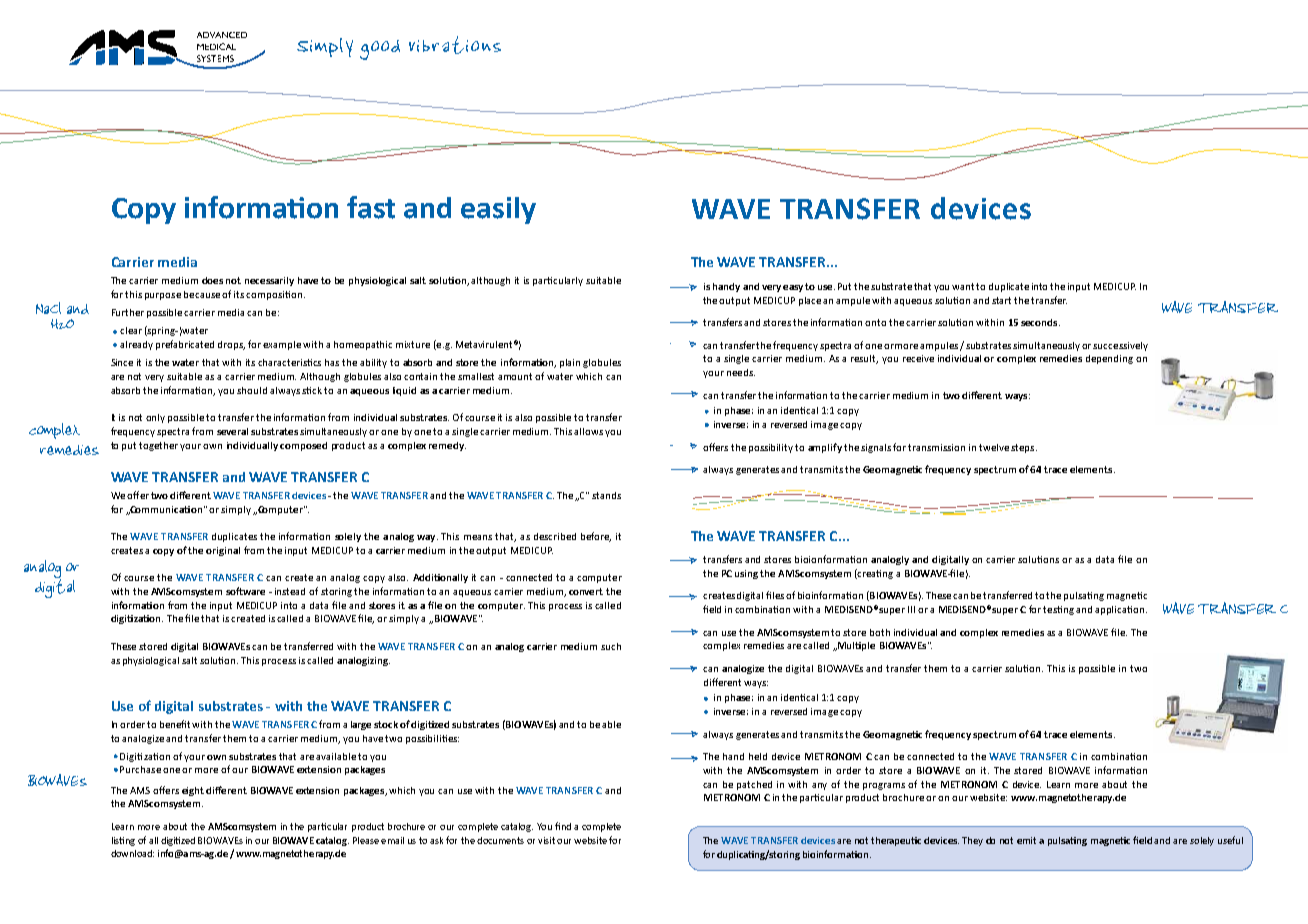 The image size is (1308, 924). What do you see at coordinates (232, 431) in the image?
I see `several` at bounding box center [232, 431].
